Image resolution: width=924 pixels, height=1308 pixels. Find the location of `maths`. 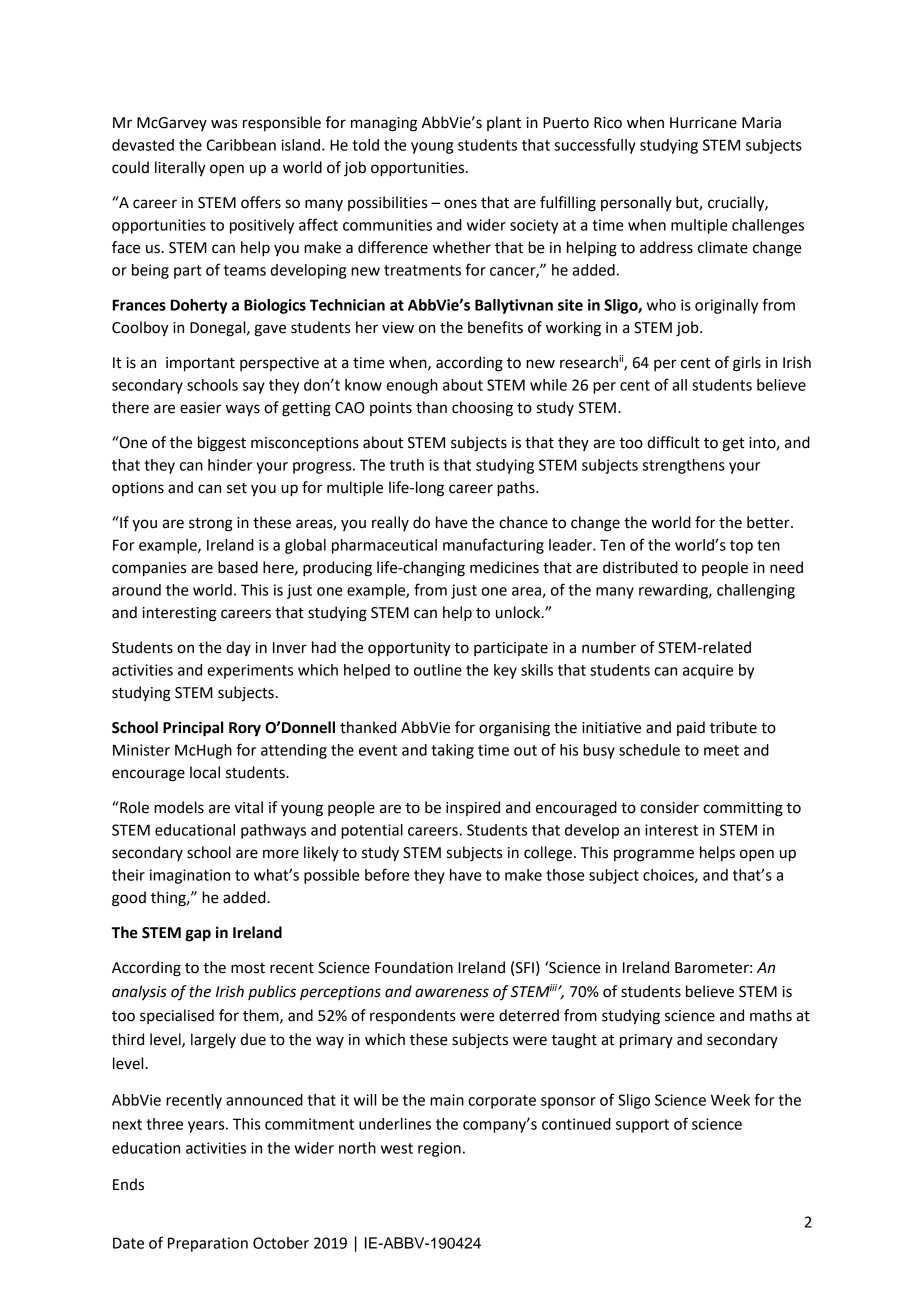

maths is located at coordinates (771, 1015).
